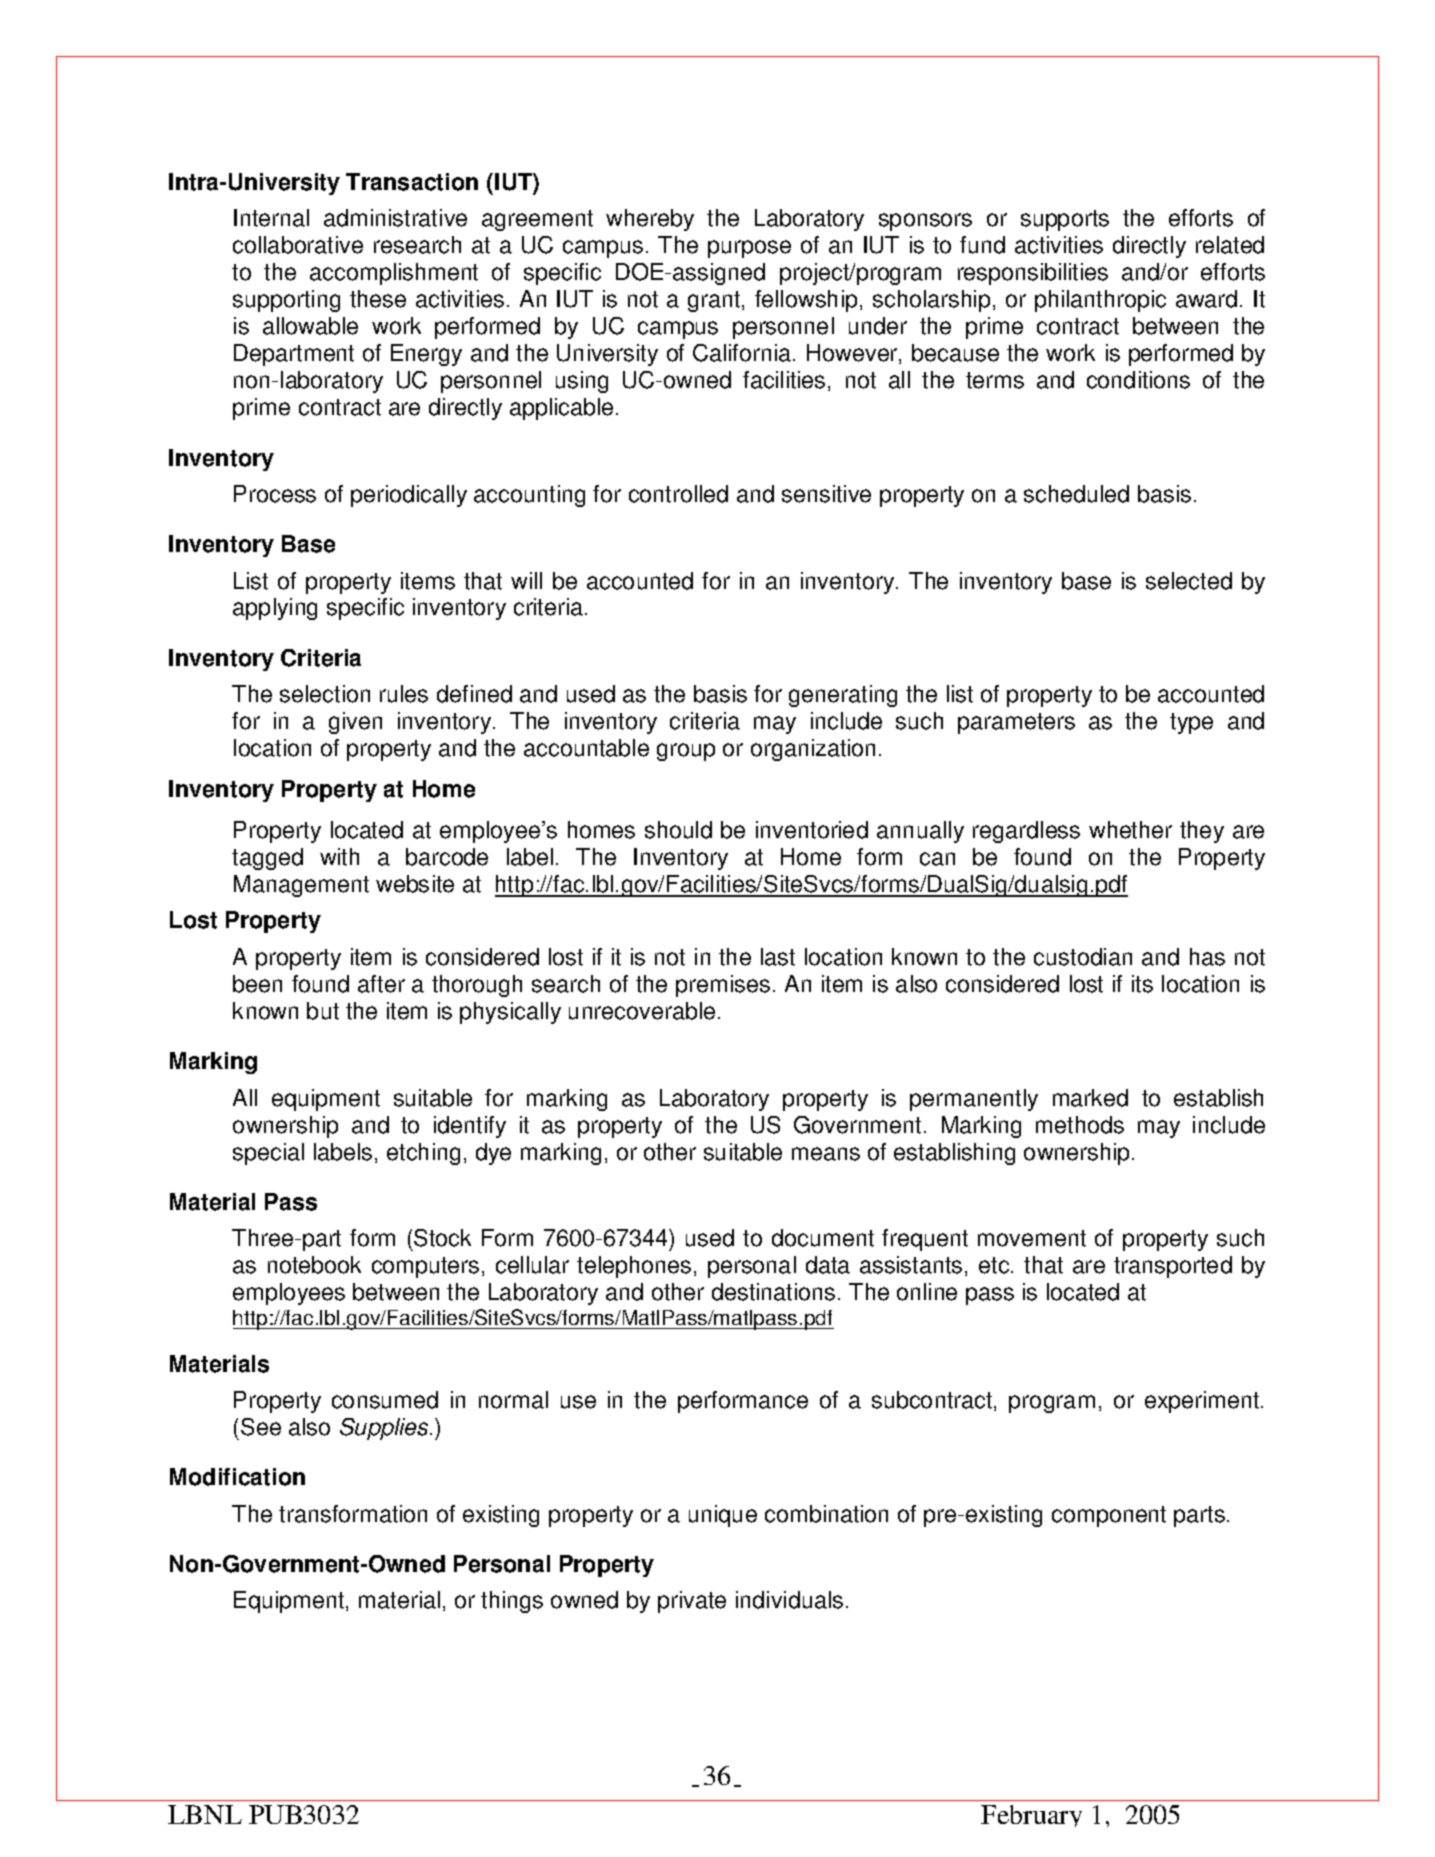 The image size is (1435, 1857). What do you see at coordinates (409, 496) in the page?
I see `periodically` at bounding box center [409, 496].
